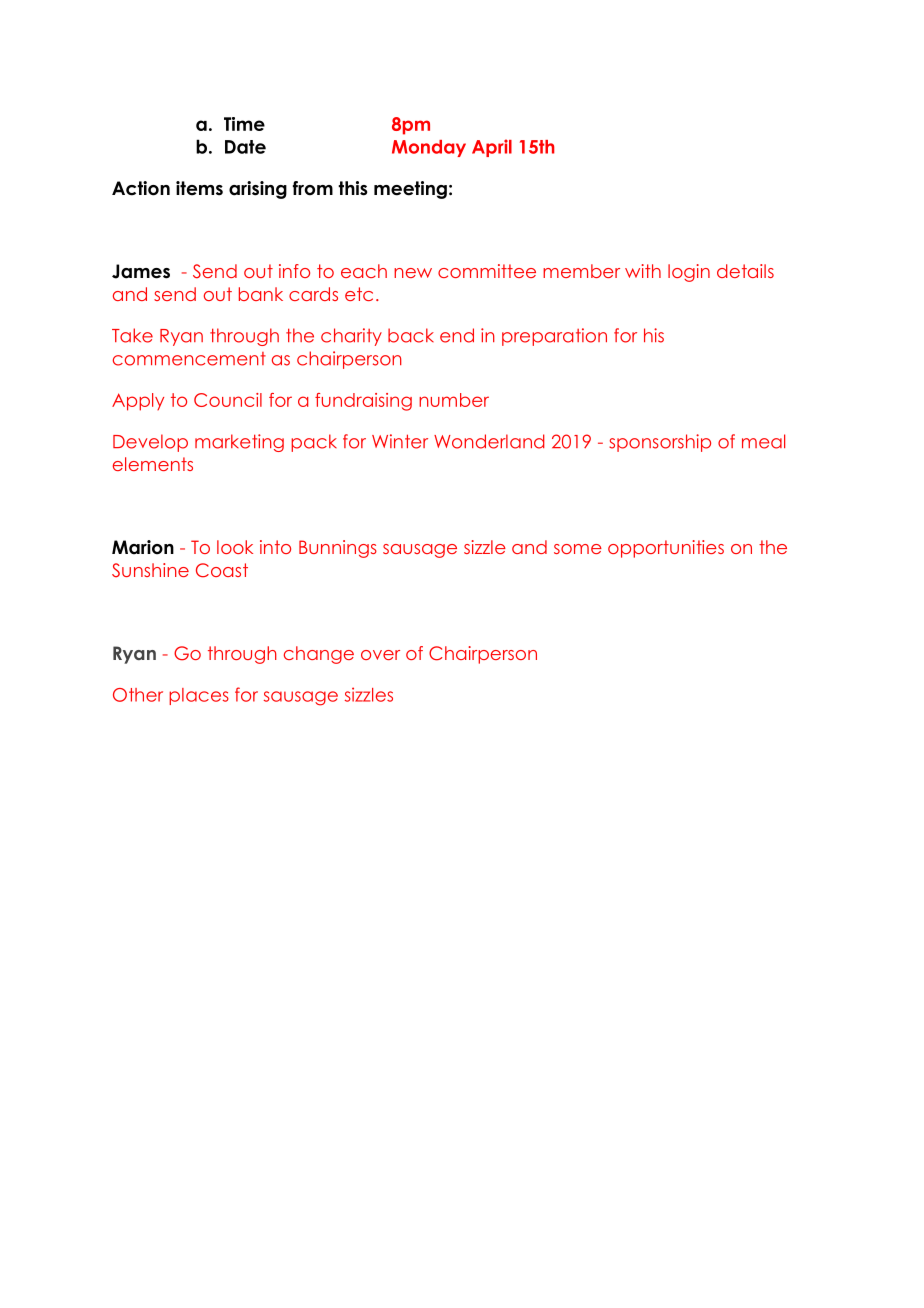  What do you see at coordinates (199, 696) in the document?
I see `places` at bounding box center [199, 696].
